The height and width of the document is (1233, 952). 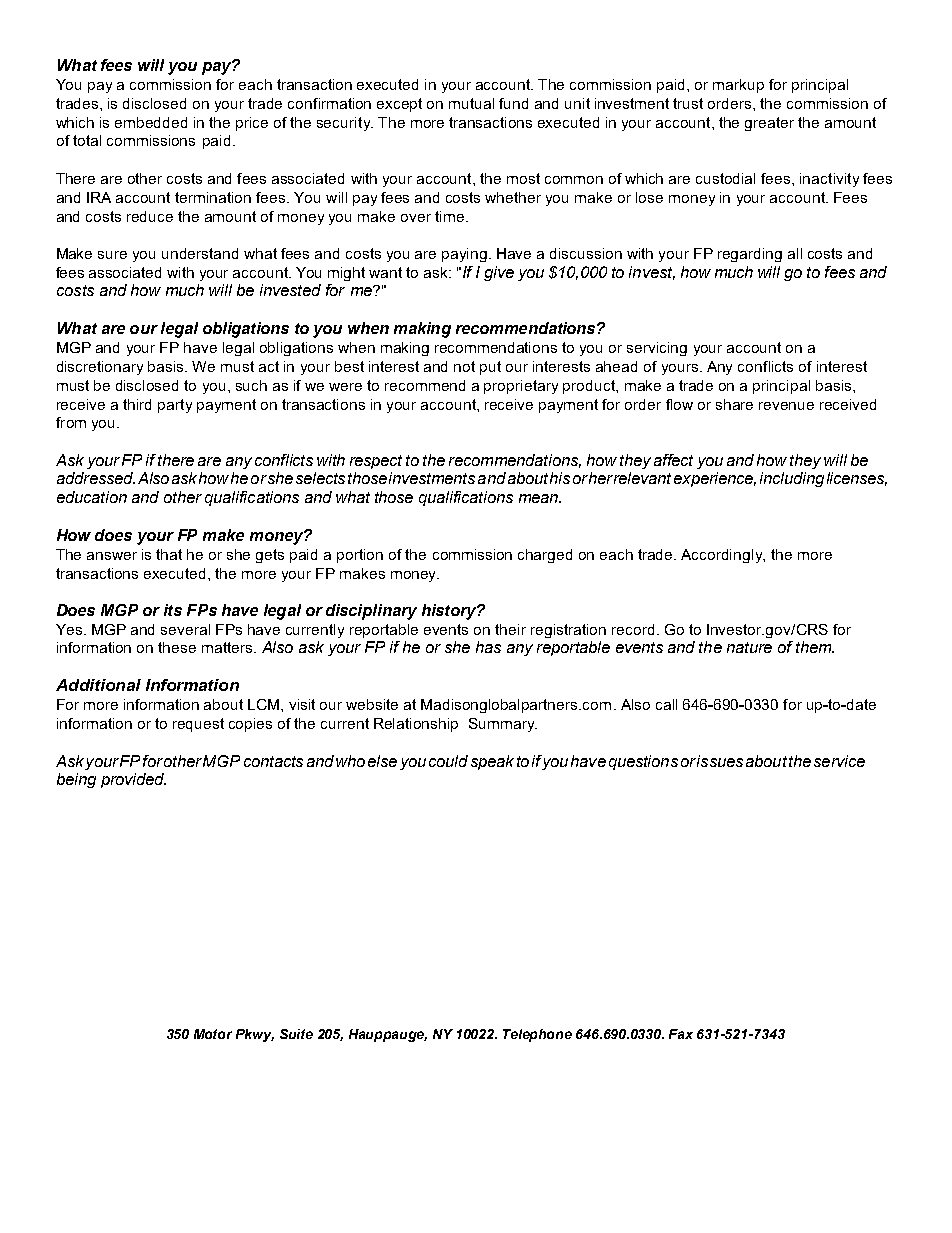 What do you see at coordinates (720, 761) in the document?
I see `issues` at bounding box center [720, 761].
